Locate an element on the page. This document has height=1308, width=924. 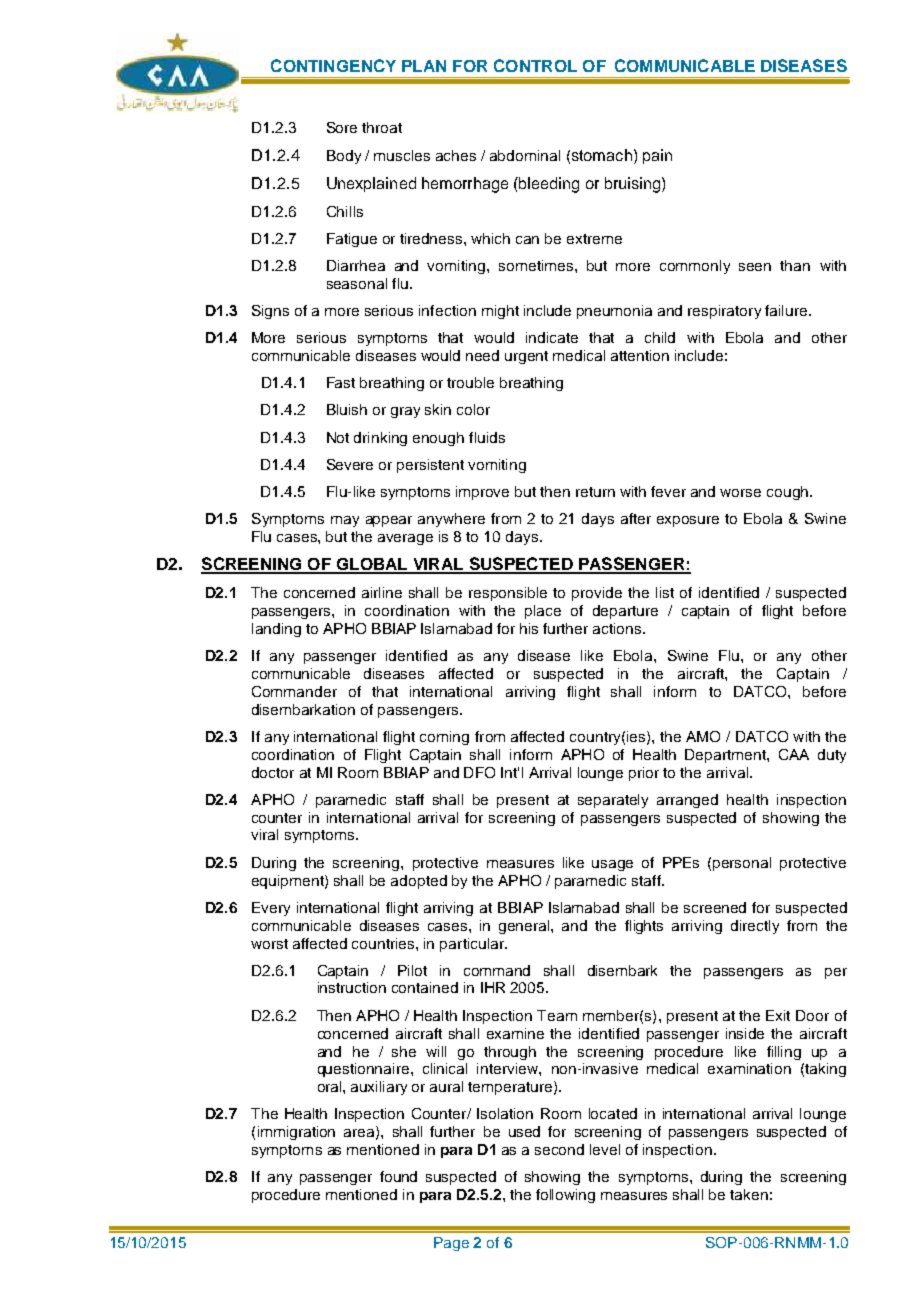
pain is located at coordinates (657, 156).
